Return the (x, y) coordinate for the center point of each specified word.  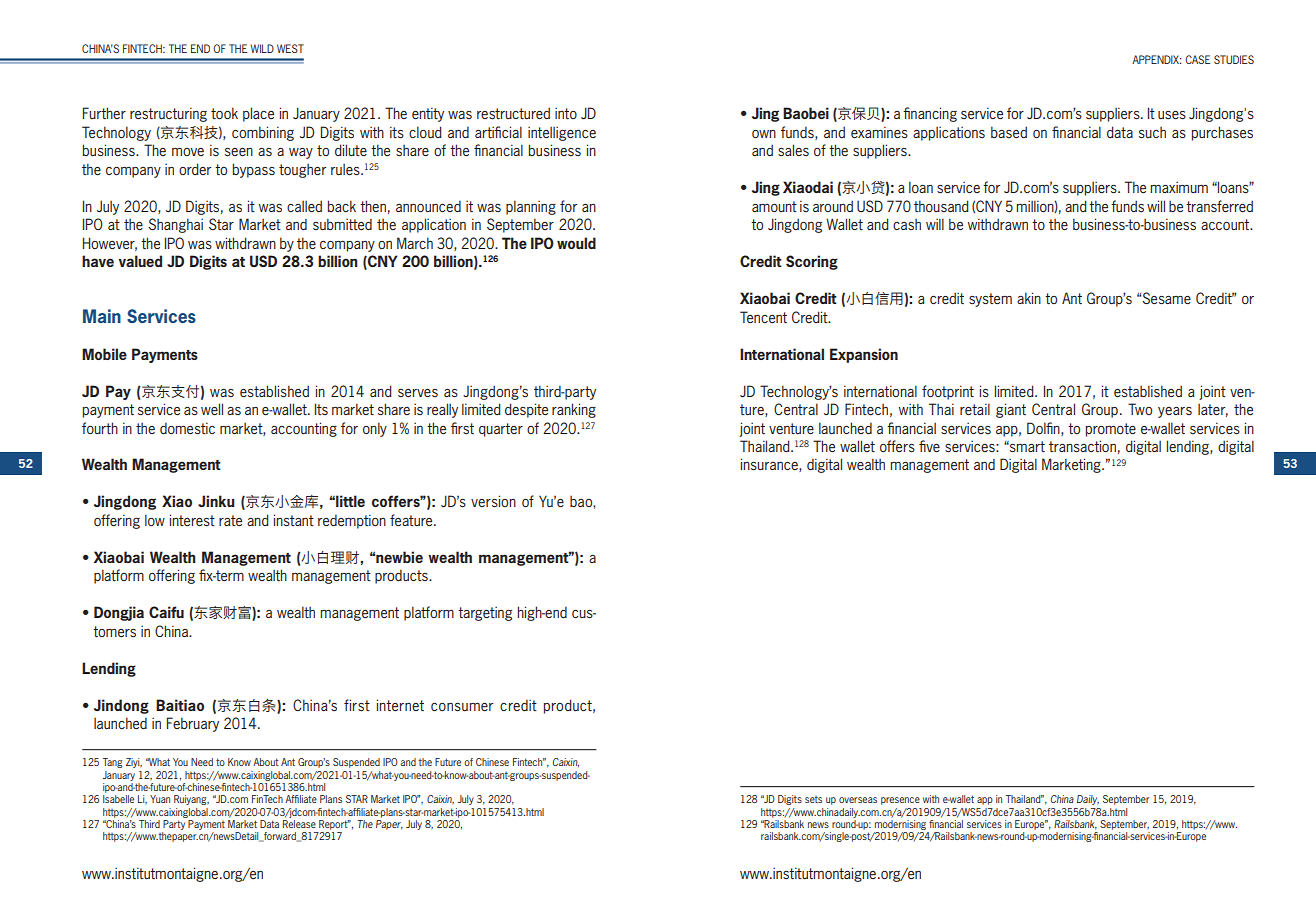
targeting (485, 613)
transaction (1082, 446)
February (193, 724)
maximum (1179, 187)
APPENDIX (1156, 59)
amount (774, 206)
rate (230, 520)
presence (900, 801)
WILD (262, 48)
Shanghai (175, 225)
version (493, 501)
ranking (574, 410)
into (566, 113)
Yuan (160, 799)
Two (1140, 409)
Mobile (104, 354)
